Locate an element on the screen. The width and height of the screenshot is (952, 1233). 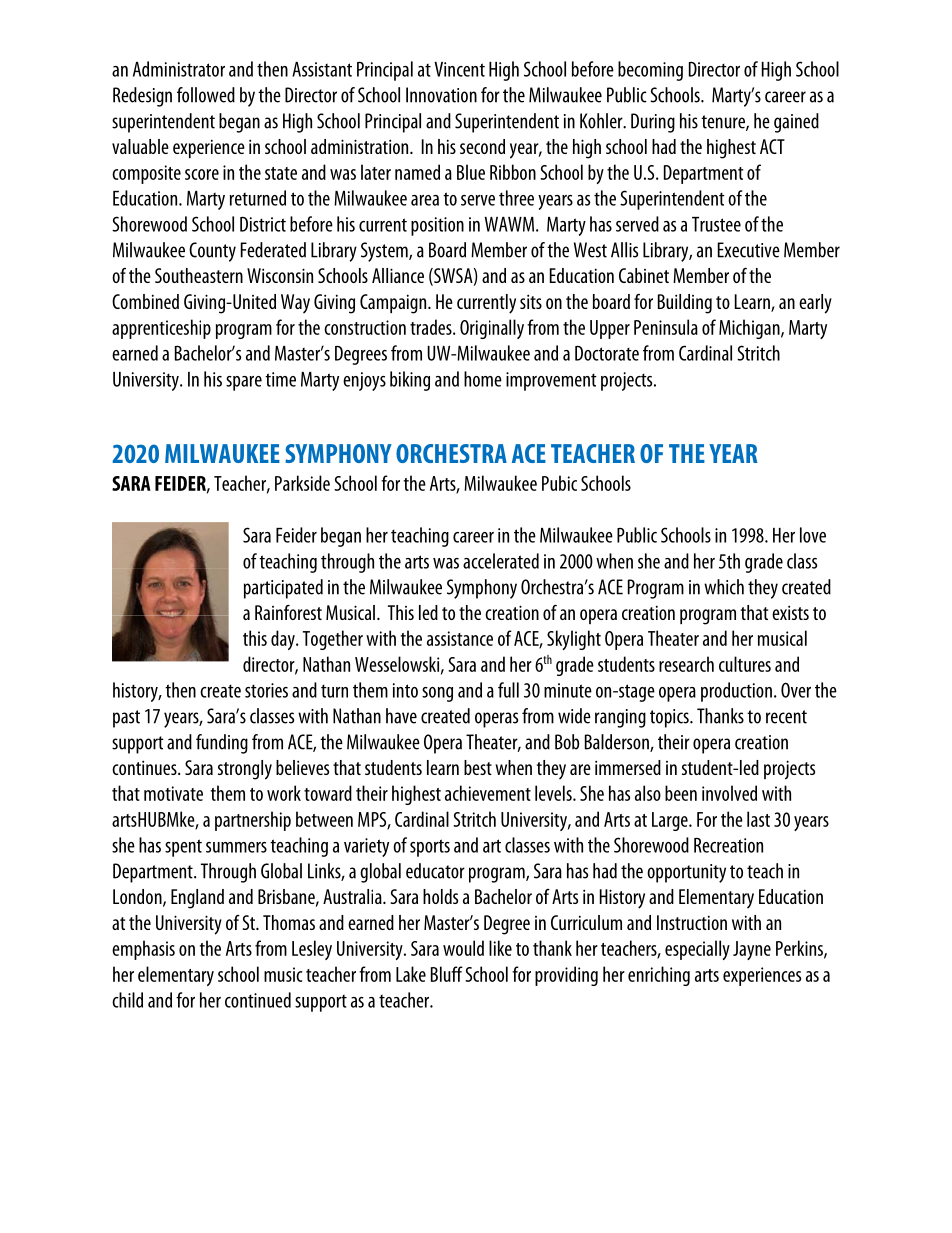
followed is located at coordinates (206, 95).
